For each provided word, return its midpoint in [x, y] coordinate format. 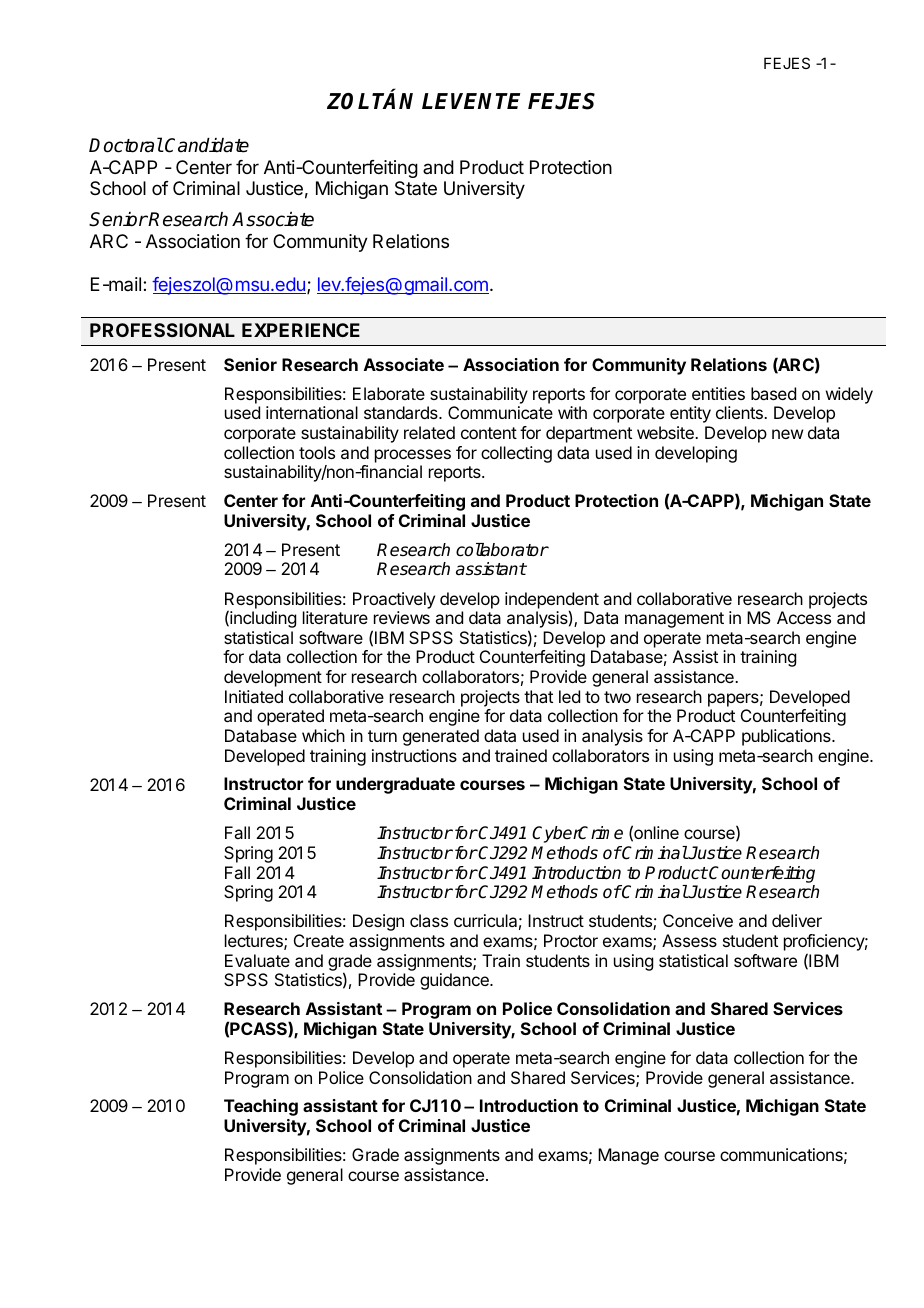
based [773, 393]
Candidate [207, 145]
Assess [689, 940]
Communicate [500, 412]
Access [804, 617]
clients [740, 412]
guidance [455, 981]
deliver [797, 920]
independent [552, 601]
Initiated [254, 696]
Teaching [261, 1107]
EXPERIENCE [301, 330]
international [312, 412]
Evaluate [257, 960]
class [429, 920]
